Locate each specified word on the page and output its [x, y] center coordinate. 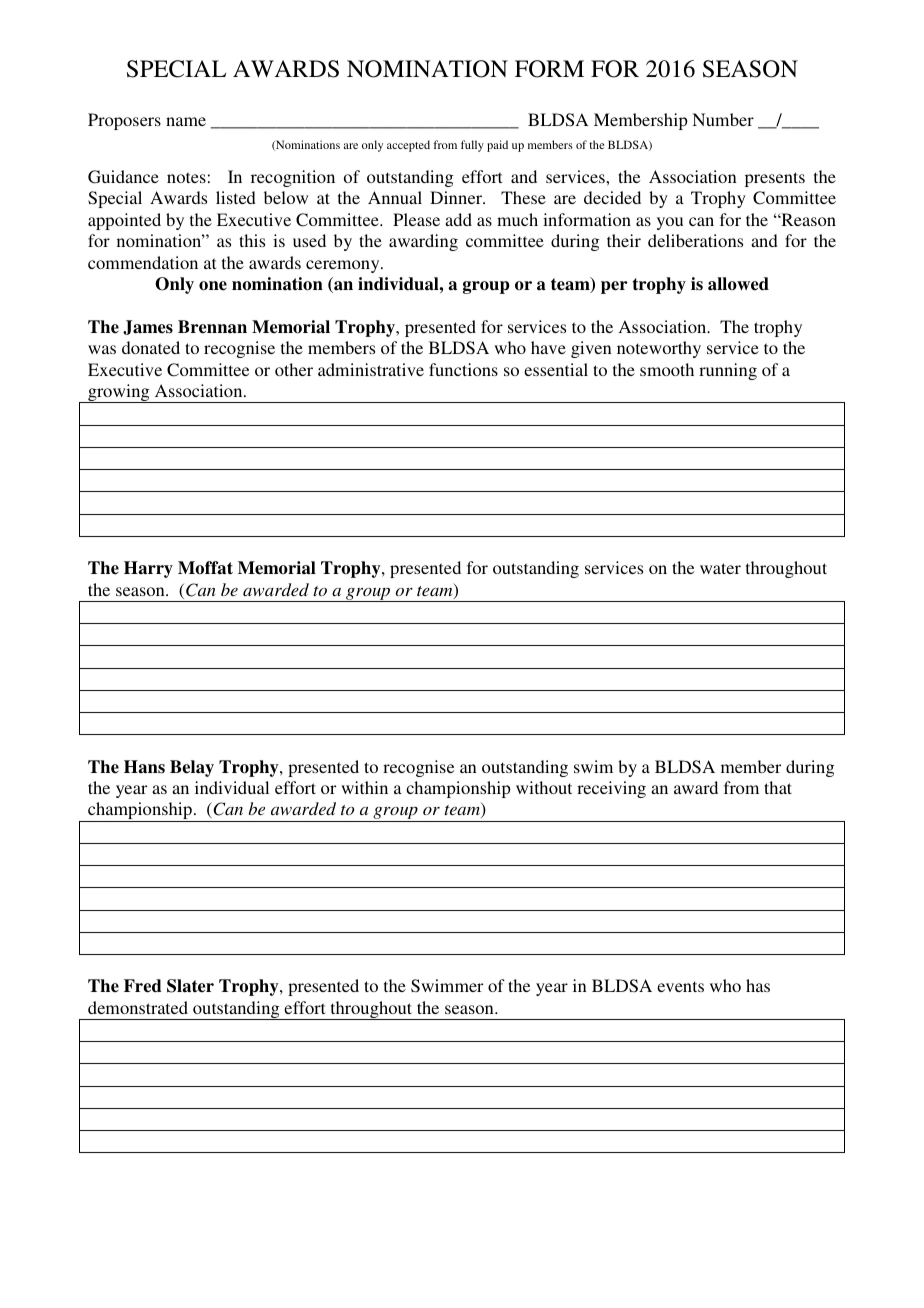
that [778, 787]
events [680, 986]
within [364, 787]
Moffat [205, 568]
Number [723, 119]
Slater [190, 986]
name [186, 121]
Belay [192, 768]
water [720, 568]
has [758, 985]
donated [151, 347]
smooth [667, 369]
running [728, 371]
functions [463, 369]
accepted [408, 146]
